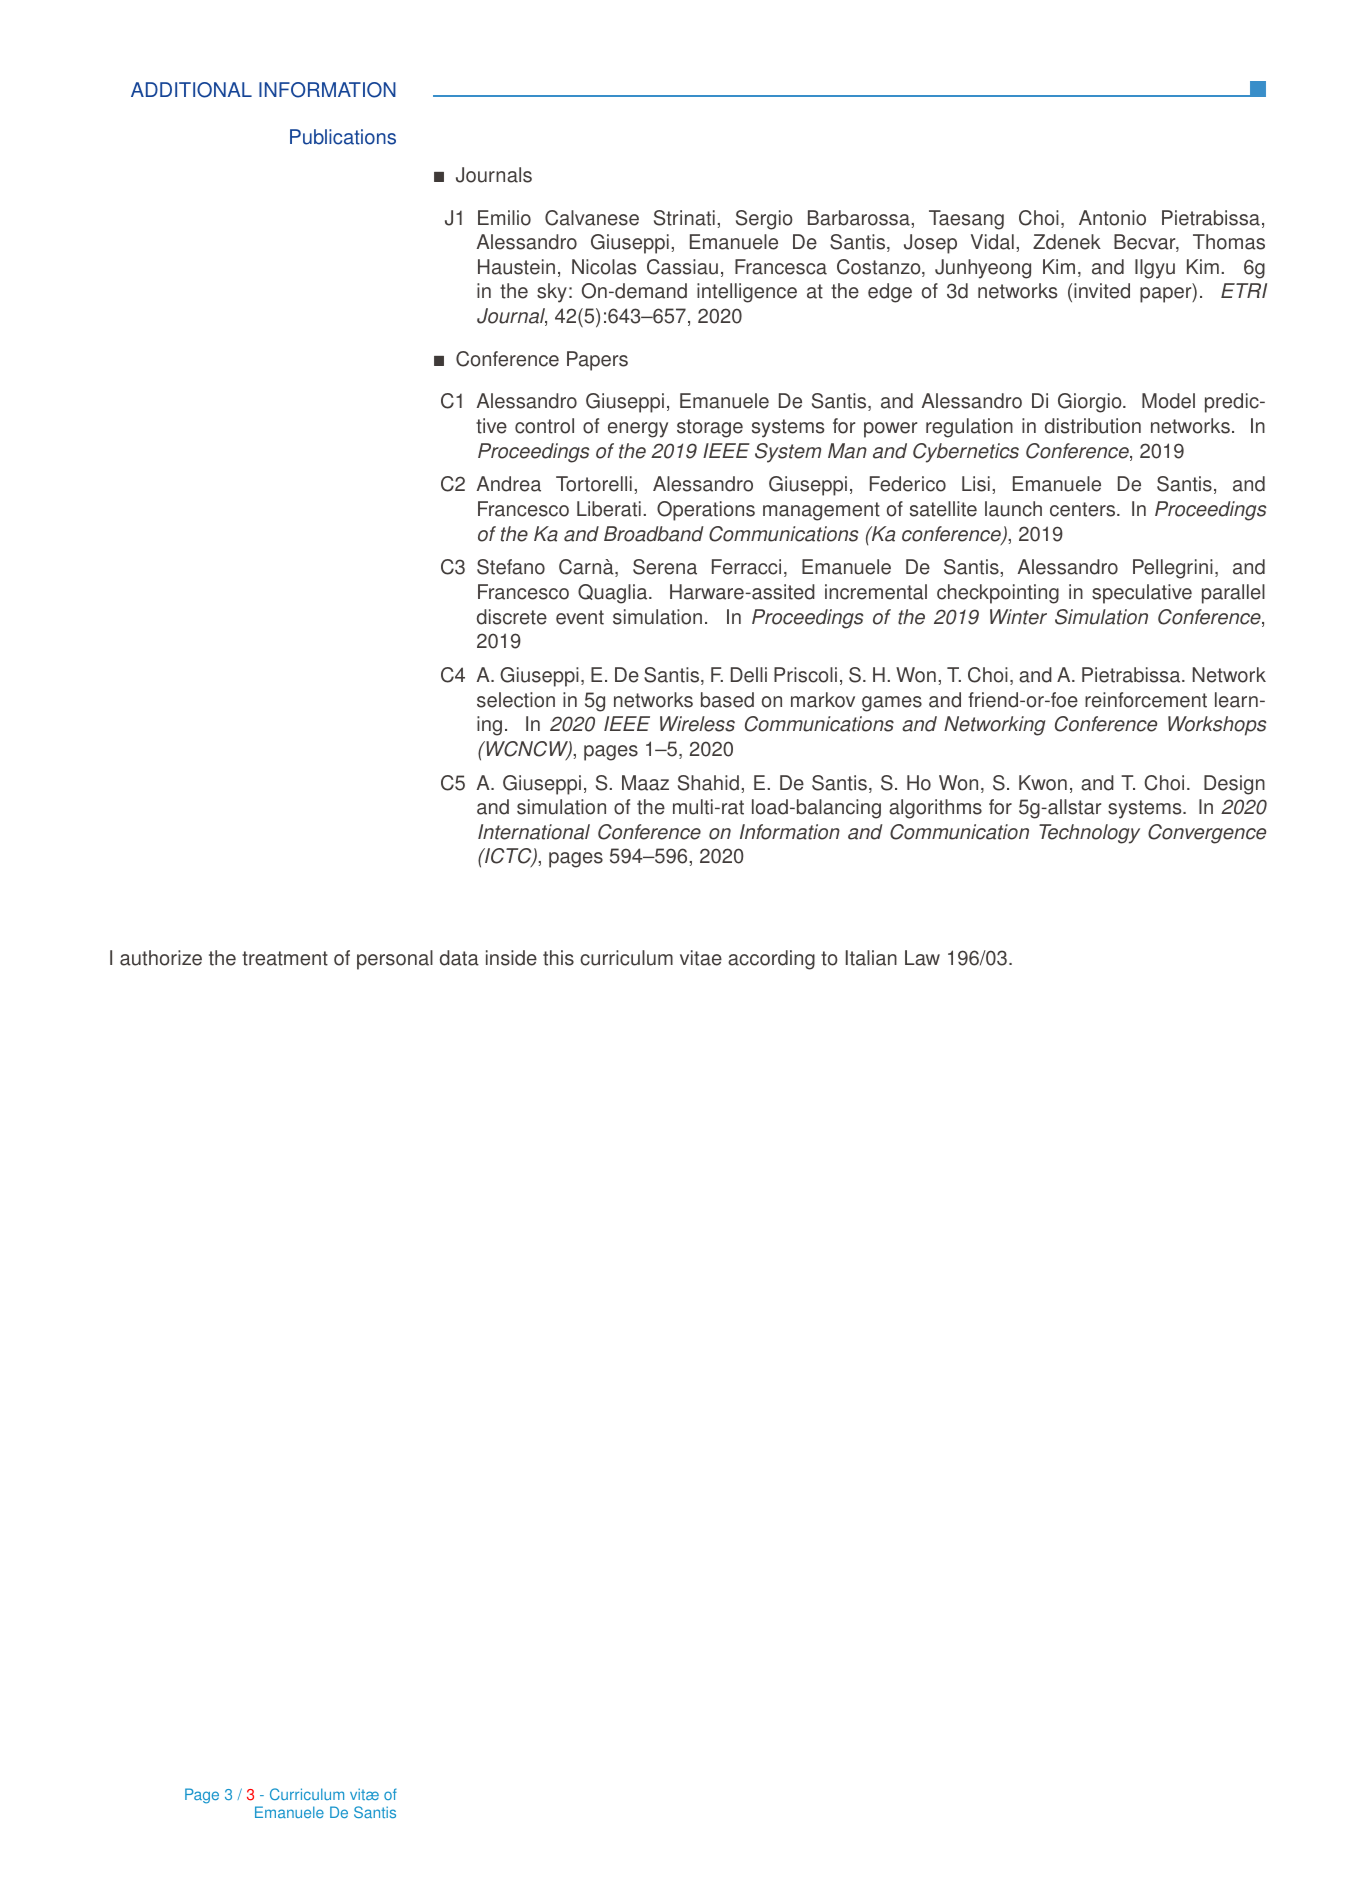 This screenshot has height=1902, width=1345. What do you see at coordinates (747, 293) in the screenshot?
I see `intelligence` at bounding box center [747, 293].
